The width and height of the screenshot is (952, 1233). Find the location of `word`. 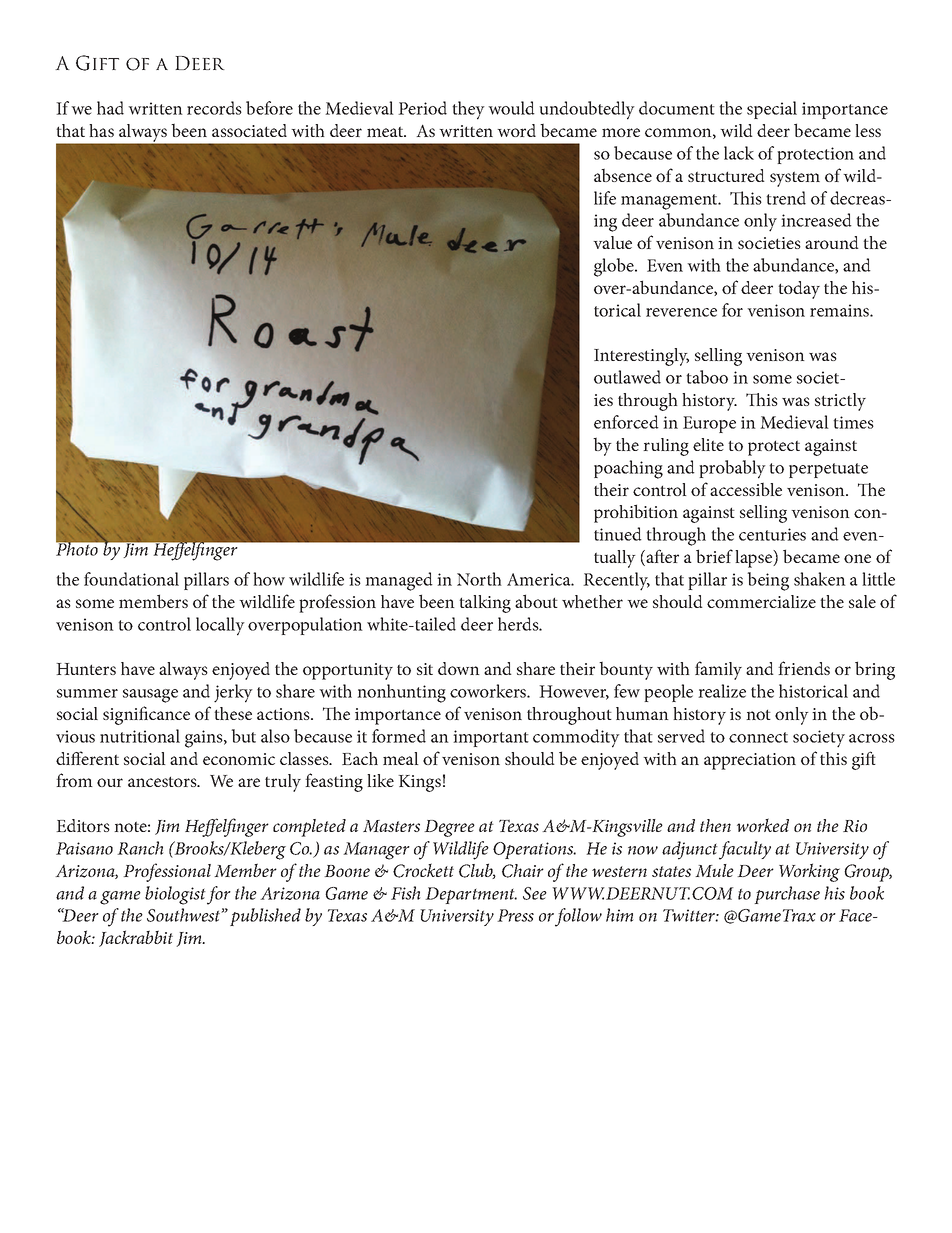

word is located at coordinates (516, 130).
